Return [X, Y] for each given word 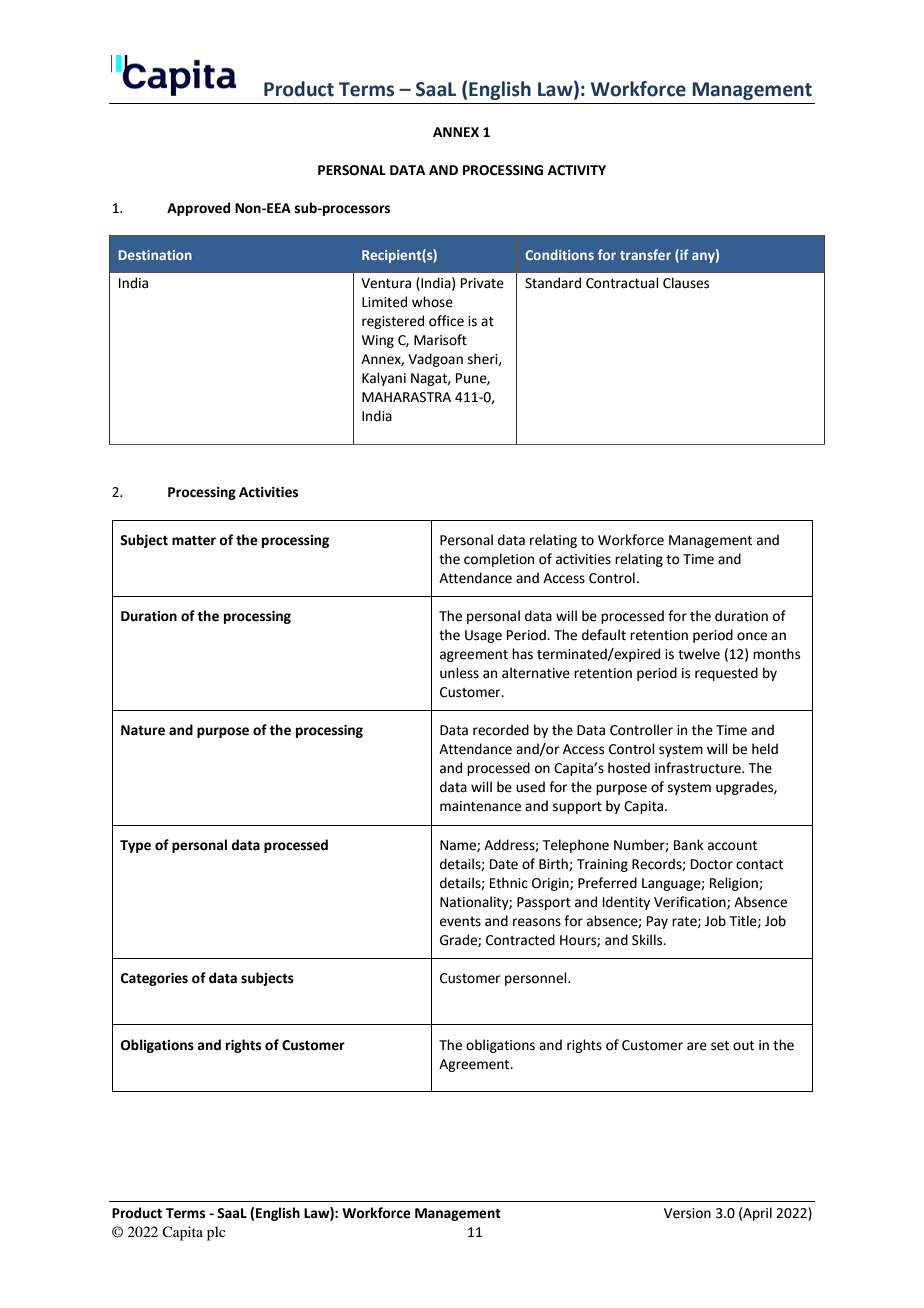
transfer [645, 254]
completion [499, 560]
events [460, 922]
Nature [143, 730]
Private [482, 283]
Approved [198, 209]
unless [459, 673]
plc [216, 1233]
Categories [154, 979]
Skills [648, 940]
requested [726, 674]
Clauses [686, 283]
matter [194, 541]
